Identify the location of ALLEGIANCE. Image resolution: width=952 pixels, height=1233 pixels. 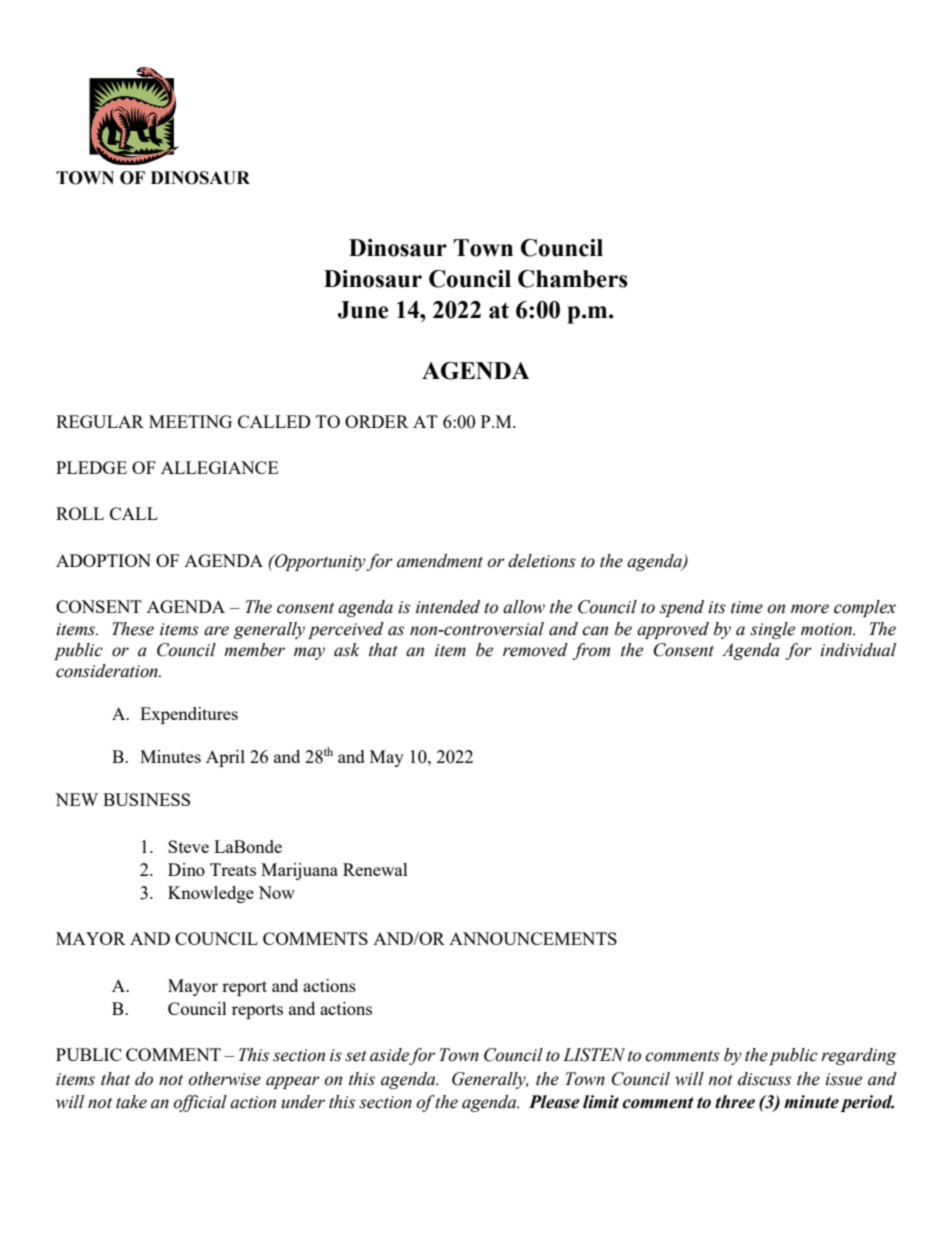
(219, 467).
